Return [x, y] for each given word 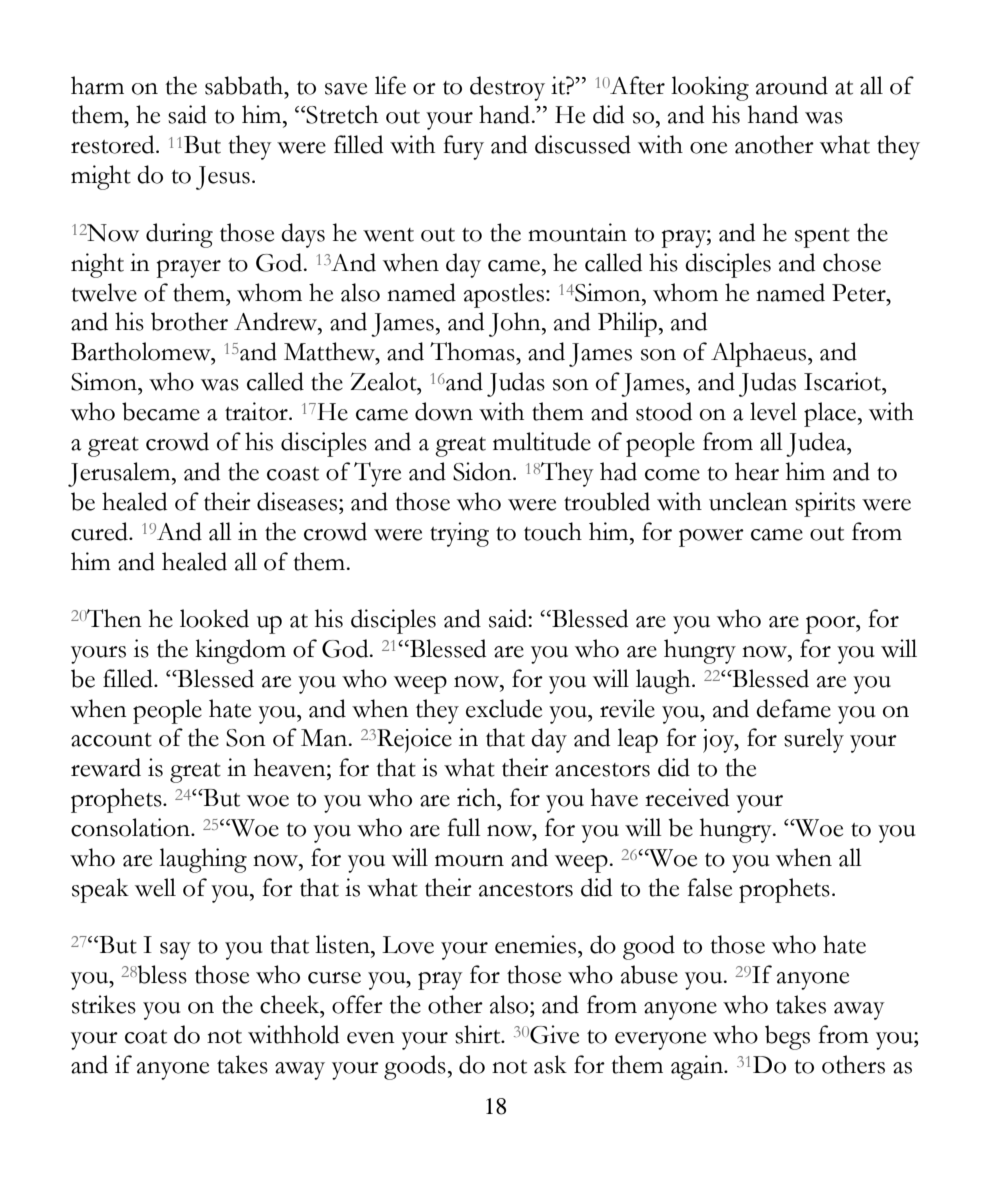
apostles [505, 295]
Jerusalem [120, 474]
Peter [860, 293]
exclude [504, 708]
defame [793, 708]
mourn [469, 861]
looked [214, 618]
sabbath [245, 85]
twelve [104, 292]
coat [146, 1037]
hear [757, 471]
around [792, 85]
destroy [507, 88]
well [155, 887]
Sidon [483, 471]
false [709, 887]
